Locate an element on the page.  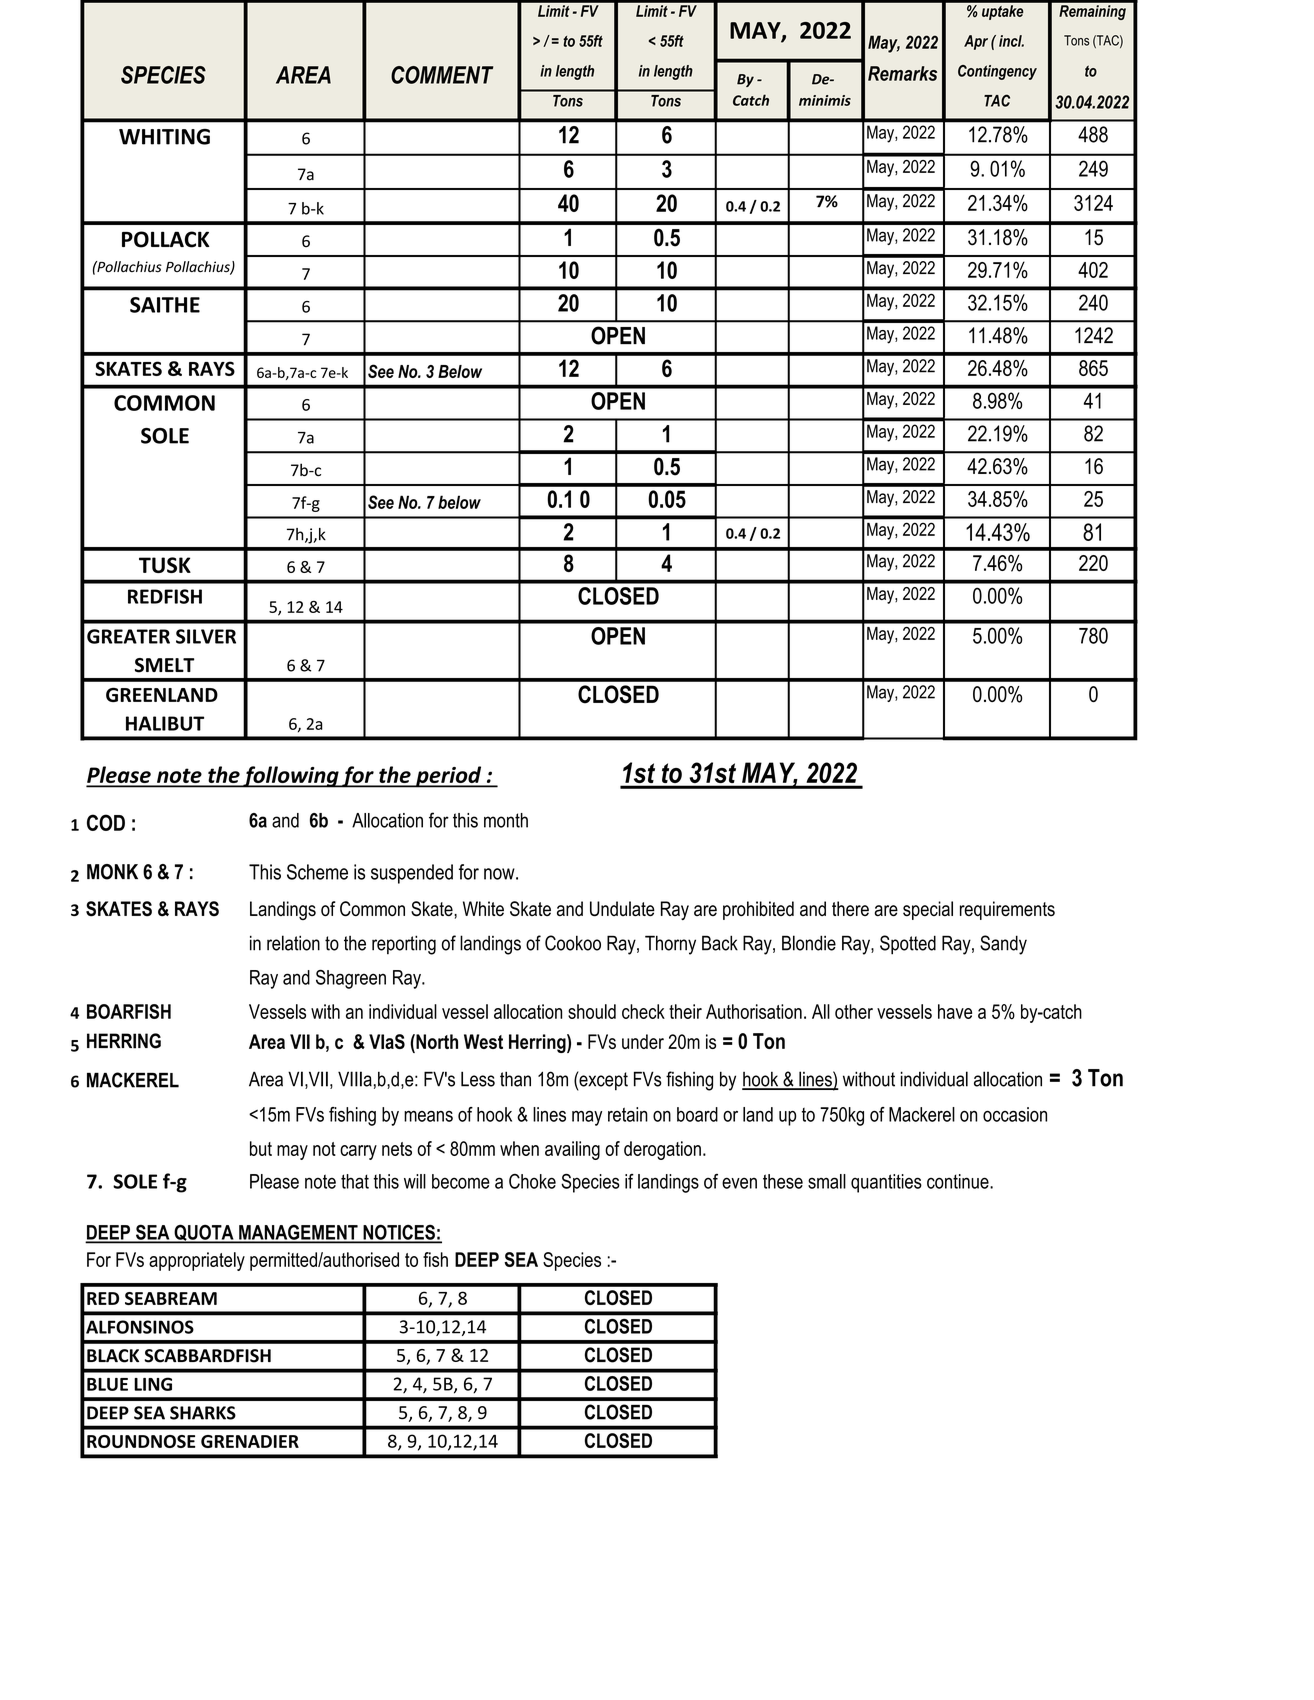
WHITING is located at coordinates (164, 137).
